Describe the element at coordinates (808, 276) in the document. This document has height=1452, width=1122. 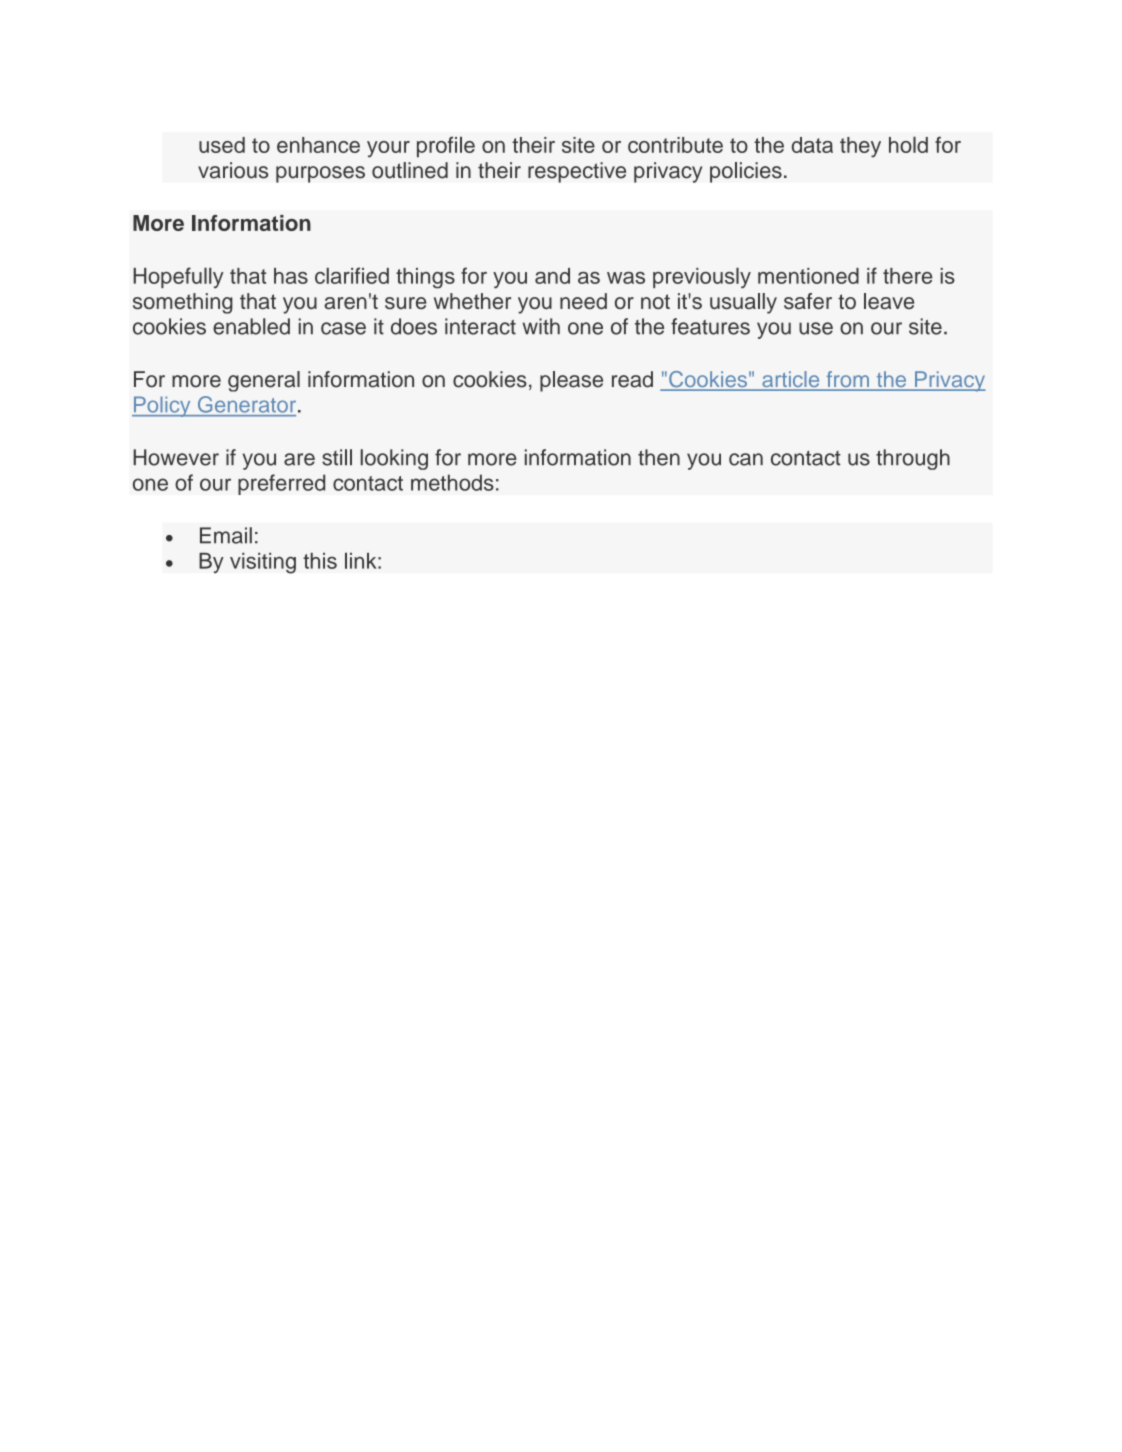
I see `mentioned` at that location.
